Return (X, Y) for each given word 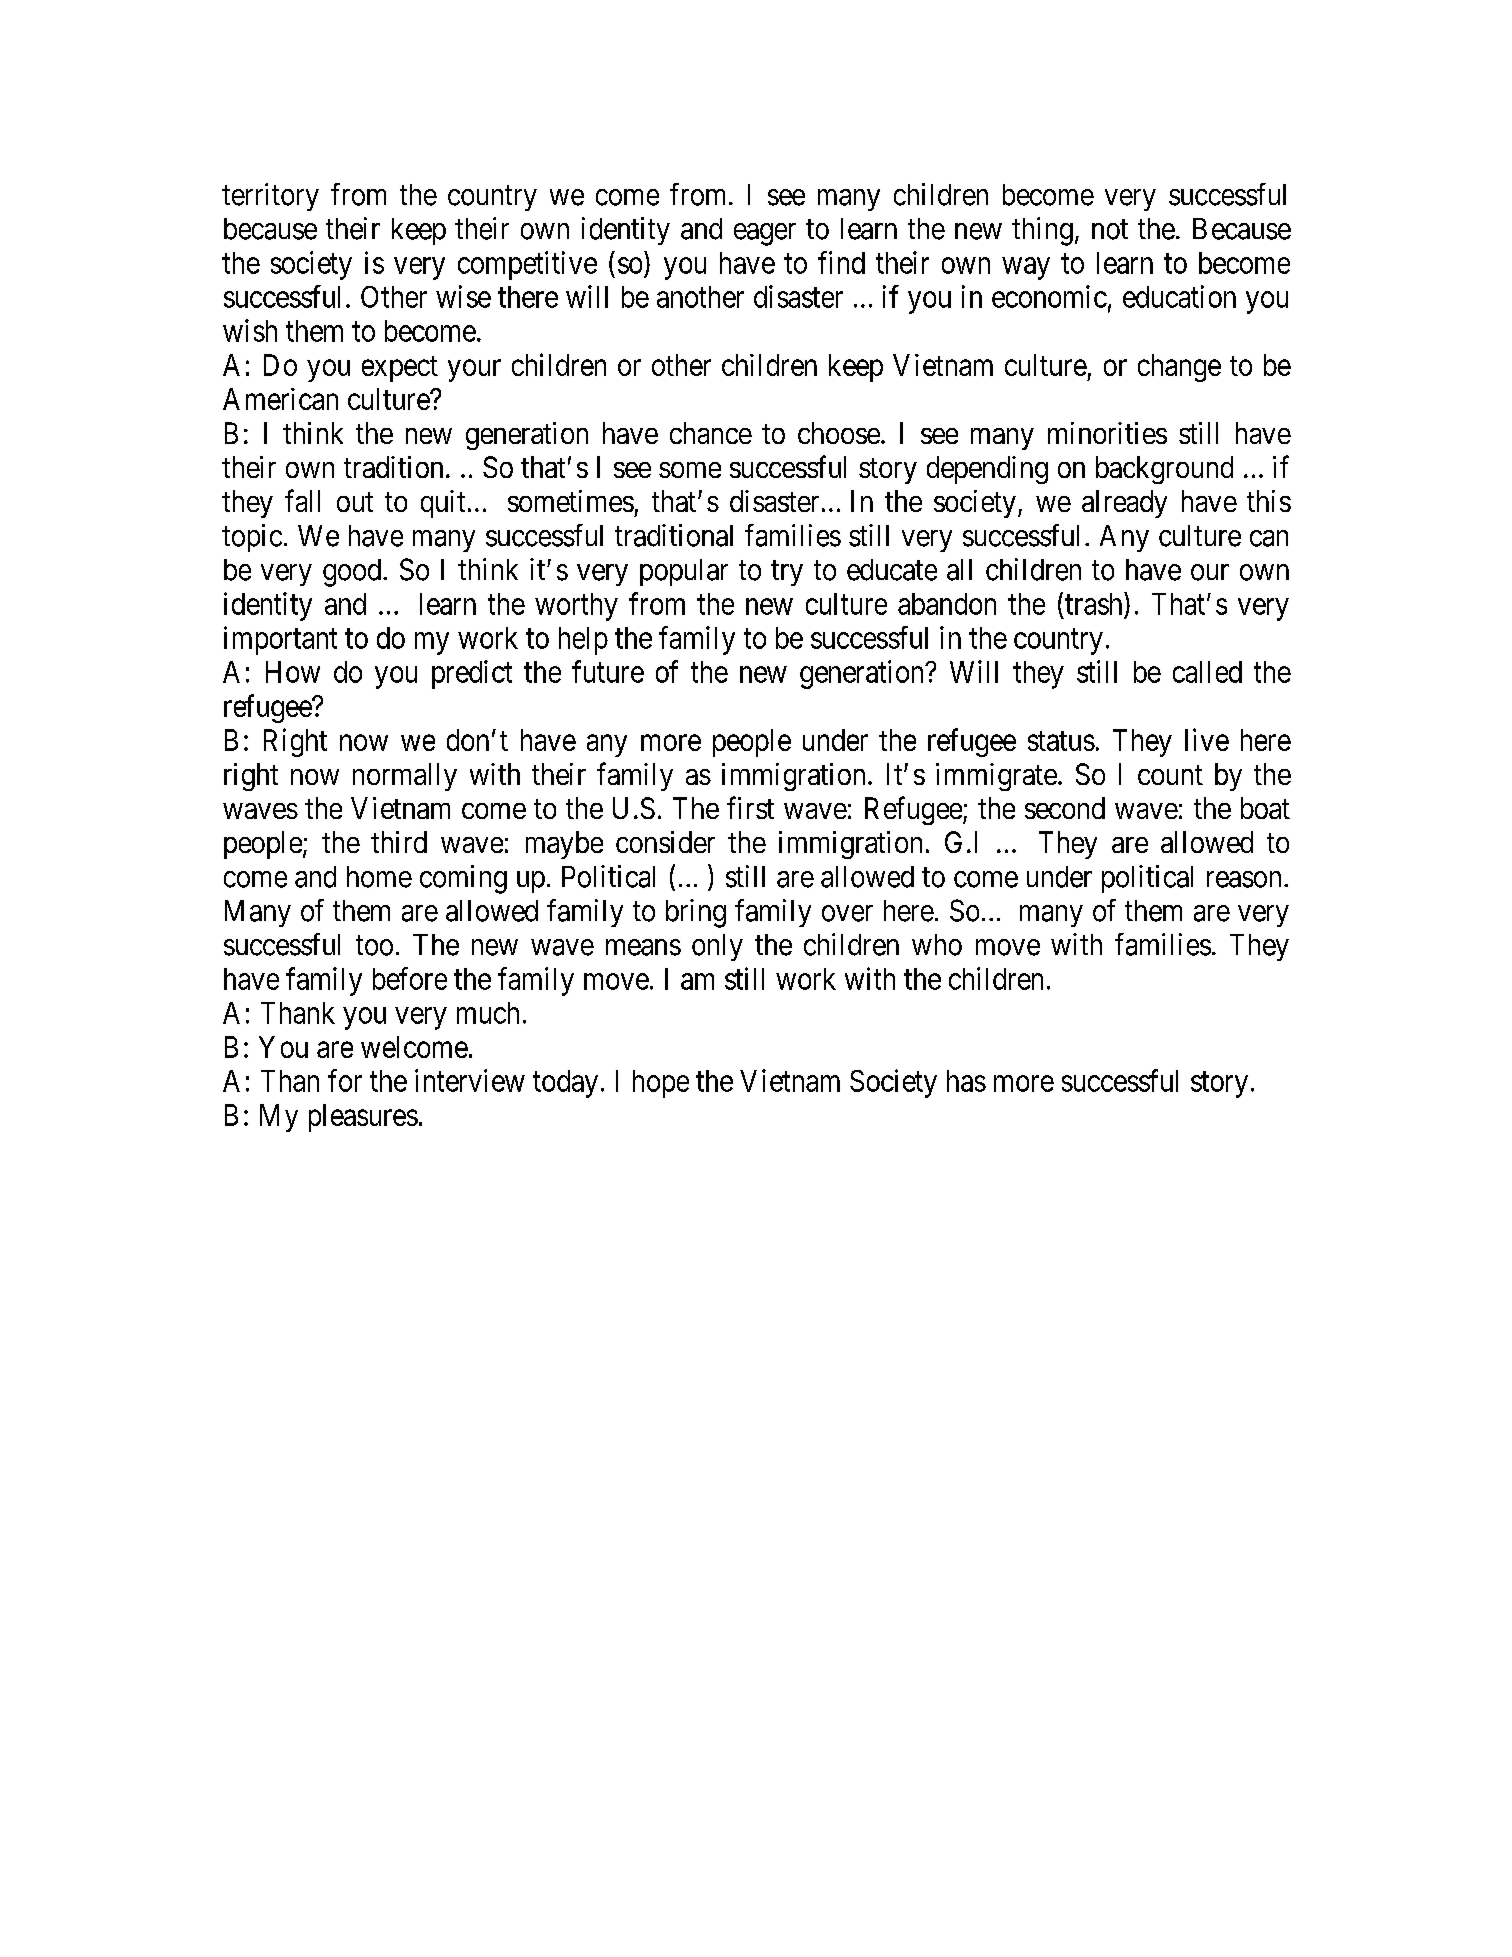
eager (765, 234)
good (352, 573)
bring (696, 913)
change (1179, 368)
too (374, 946)
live (1207, 739)
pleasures (363, 1118)
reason (1244, 879)
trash (1095, 603)
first (750, 807)
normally (405, 777)
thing (1042, 231)
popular (684, 572)
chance (711, 433)
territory (270, 197)
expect (400, 369)
